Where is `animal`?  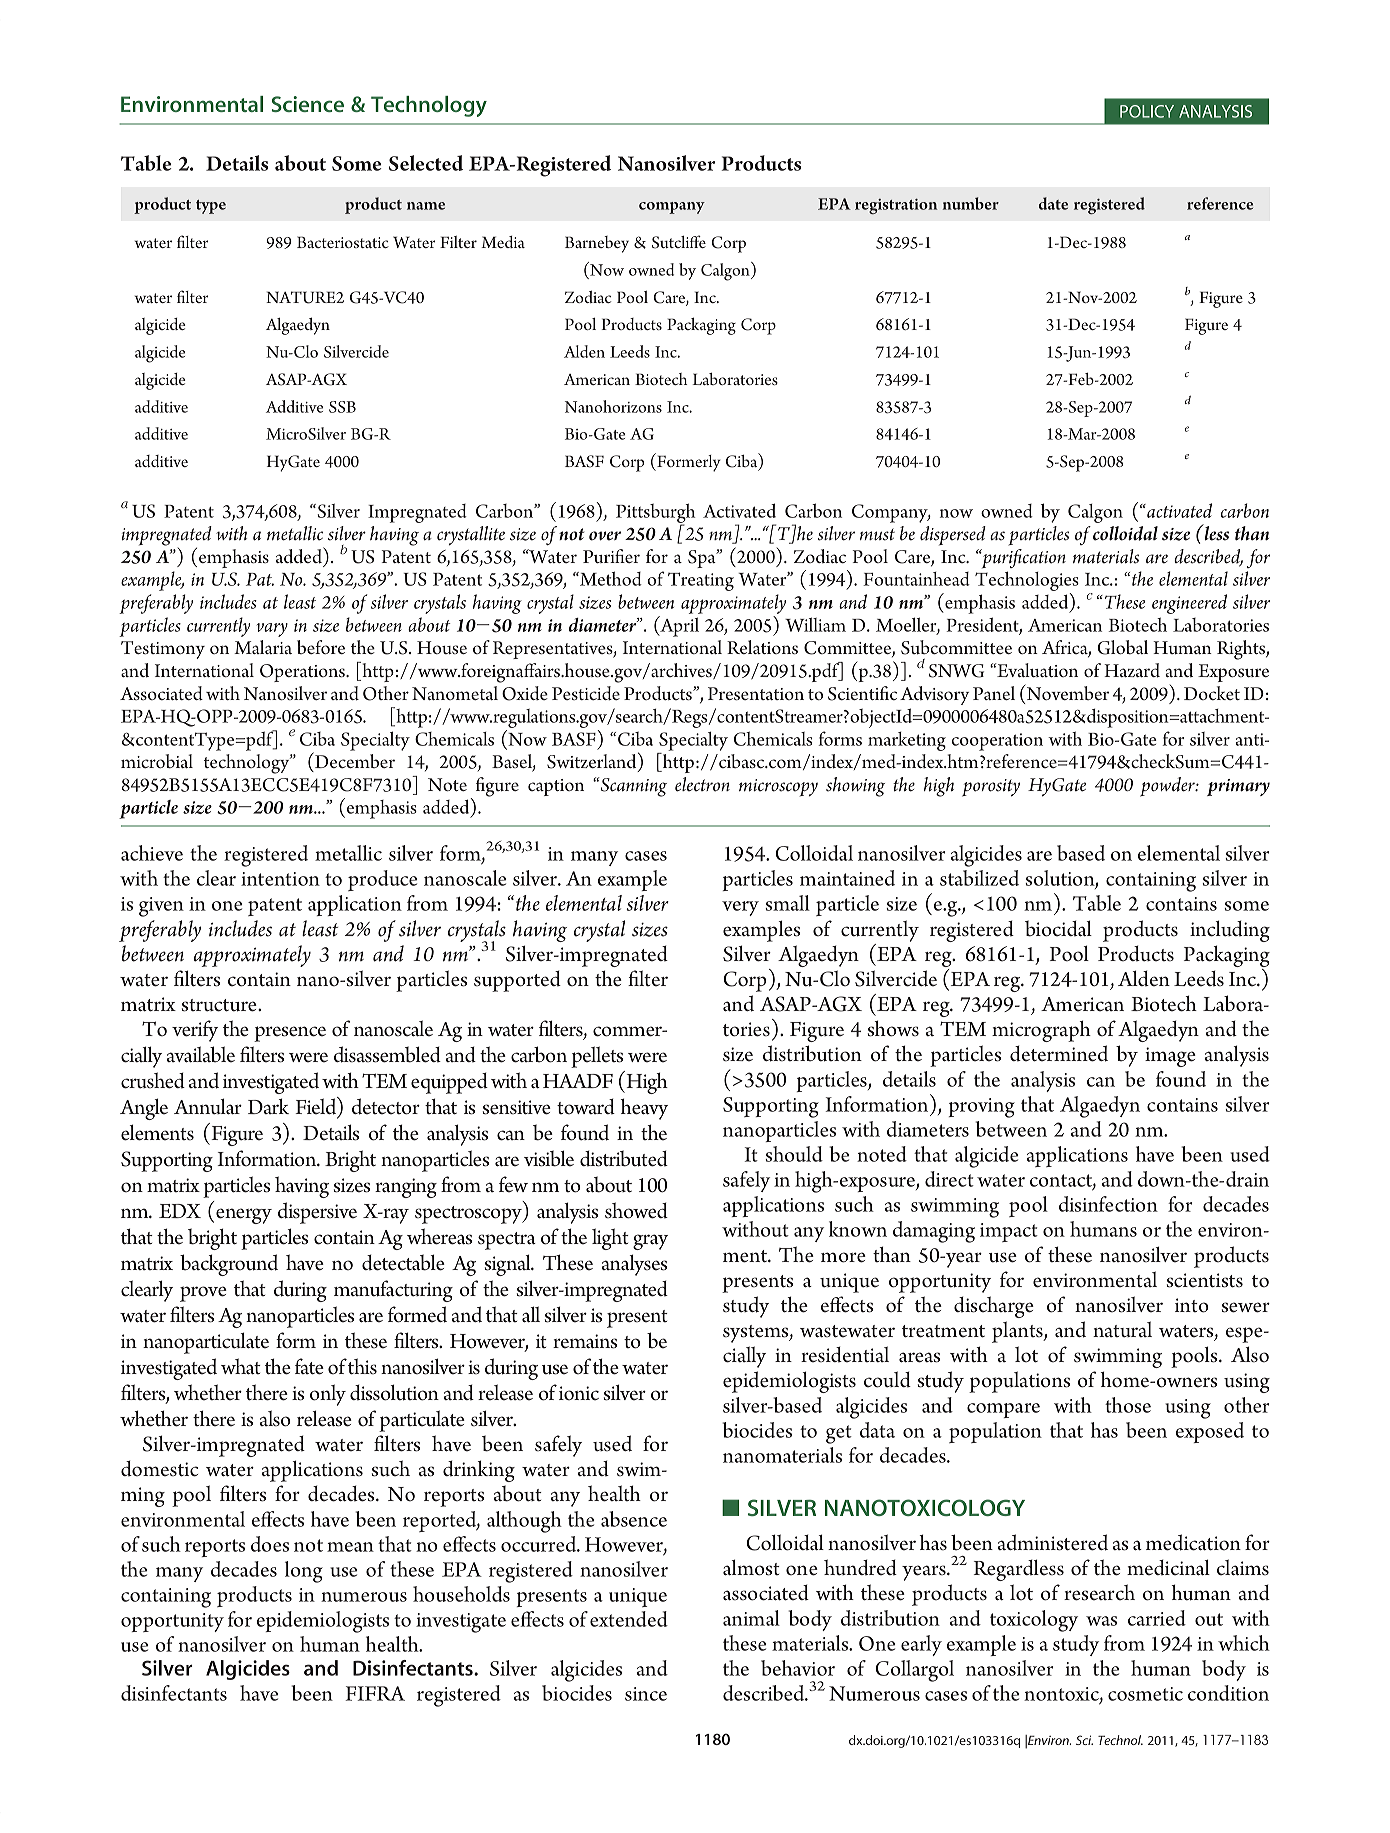 animal is located at coordinates (751, 1618).
